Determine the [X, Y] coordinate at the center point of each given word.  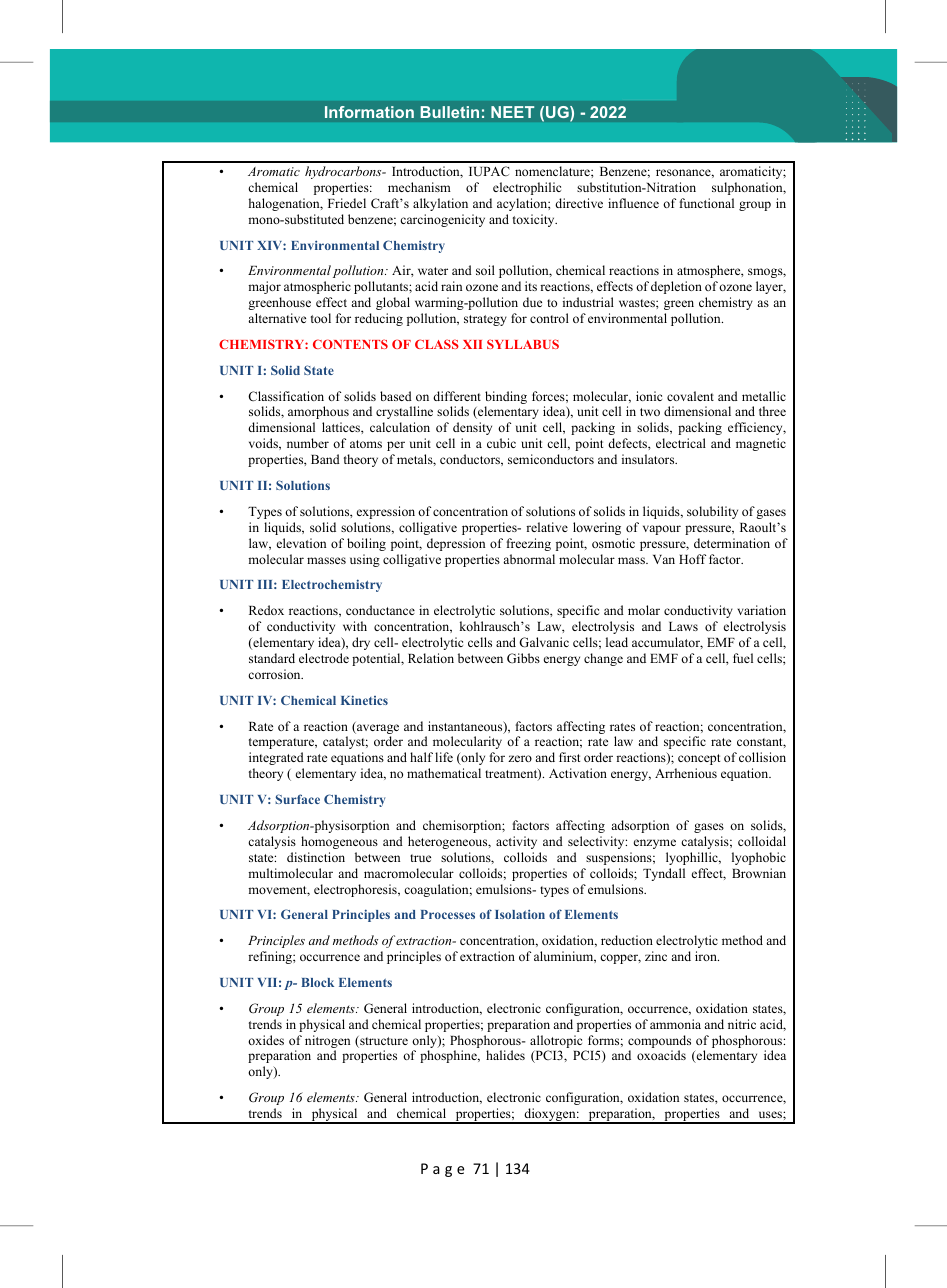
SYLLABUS [523, 344]
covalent [690, 396]
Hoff [692, 559]
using [365, 560]
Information [369, 112]
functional [706, 203]
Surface [297, 799]
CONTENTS [350, 344]
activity [516, 842]
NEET [512, 112]
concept [699, 759]
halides [505, 1055]
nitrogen [327, 1043]
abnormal [529, 559]
